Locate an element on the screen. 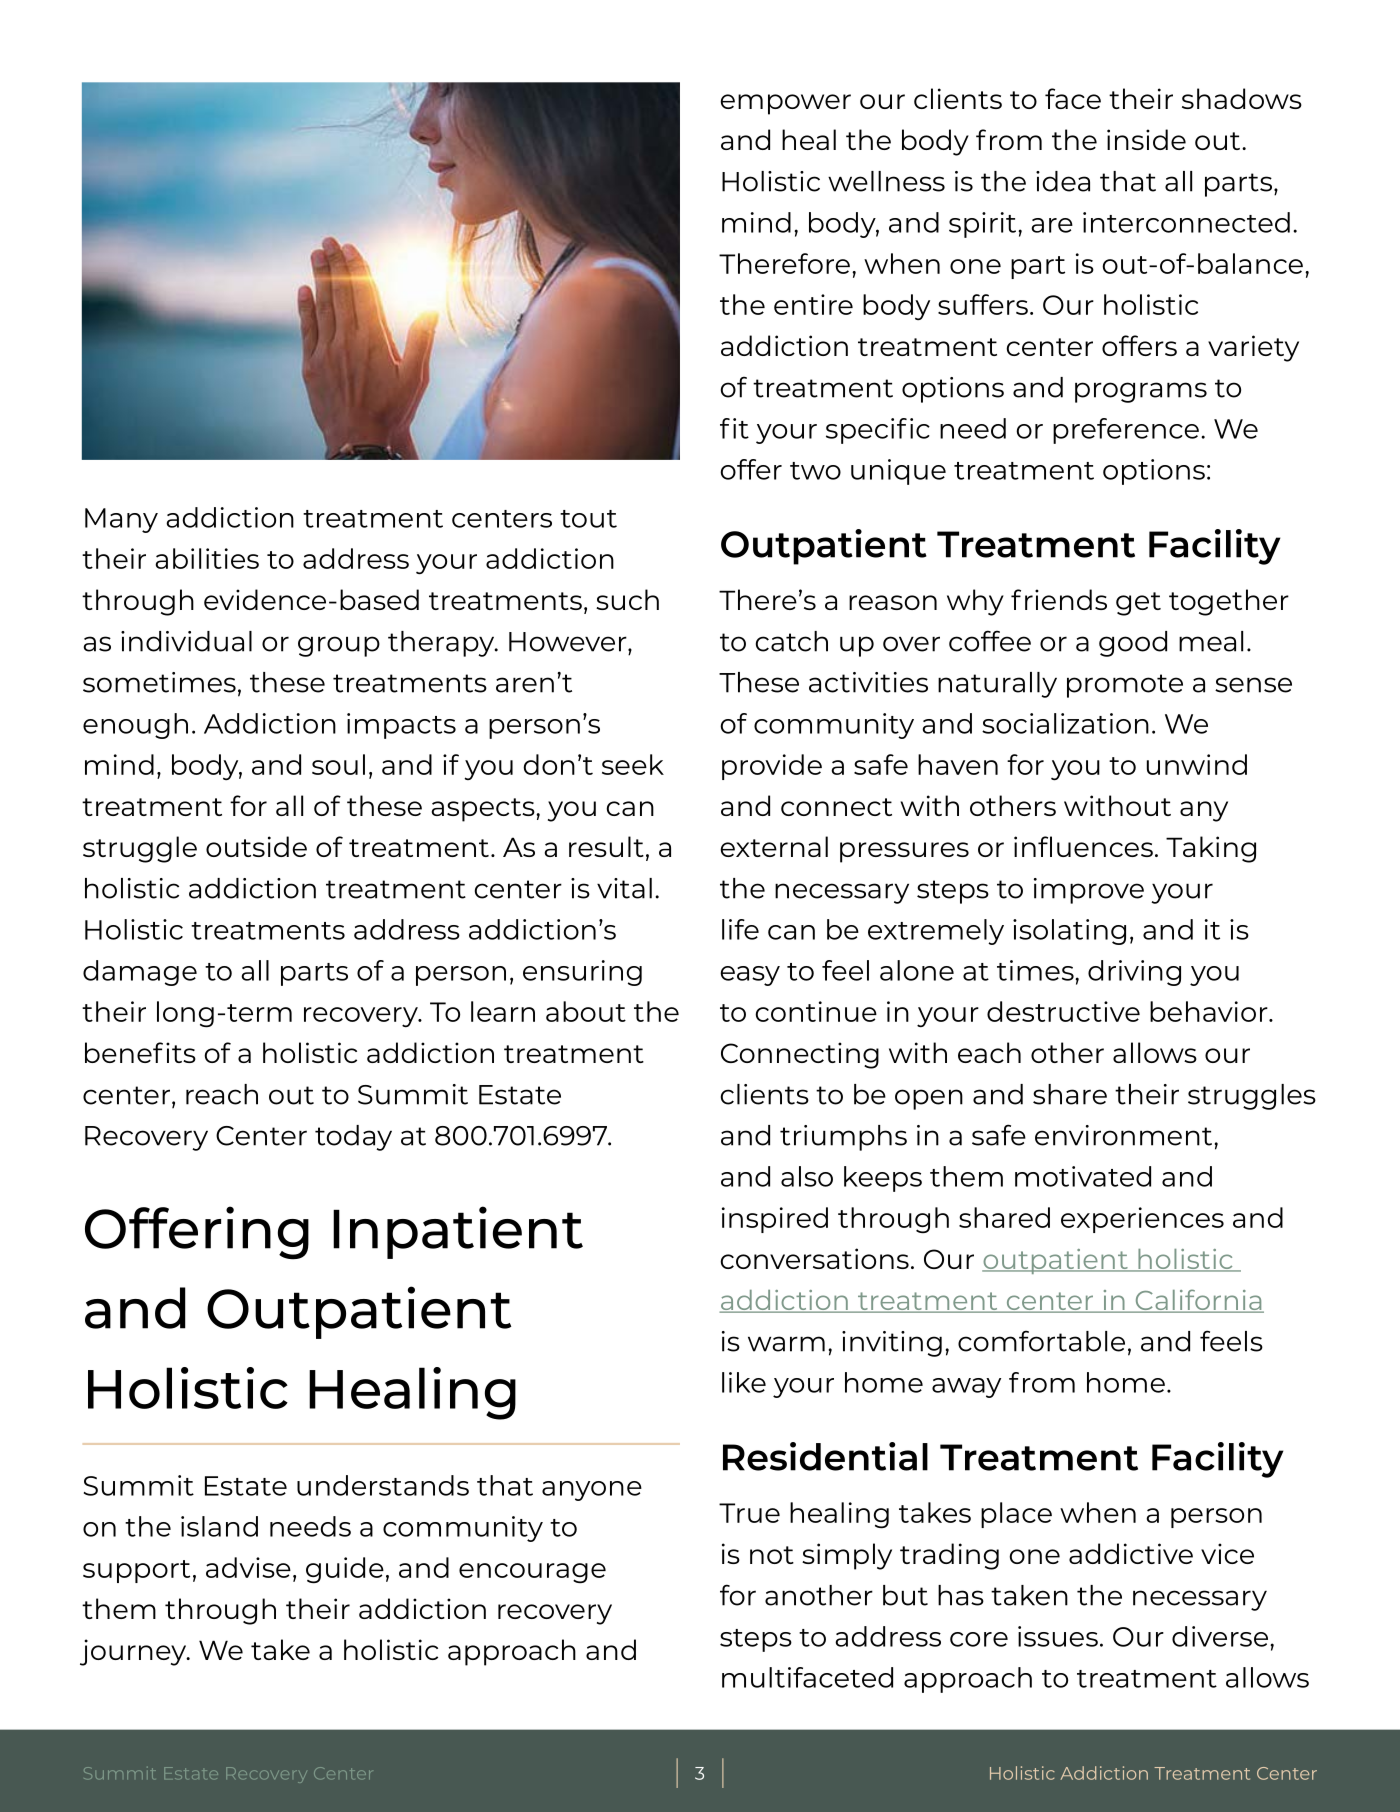  Many is located at coordinates (121, 520).
